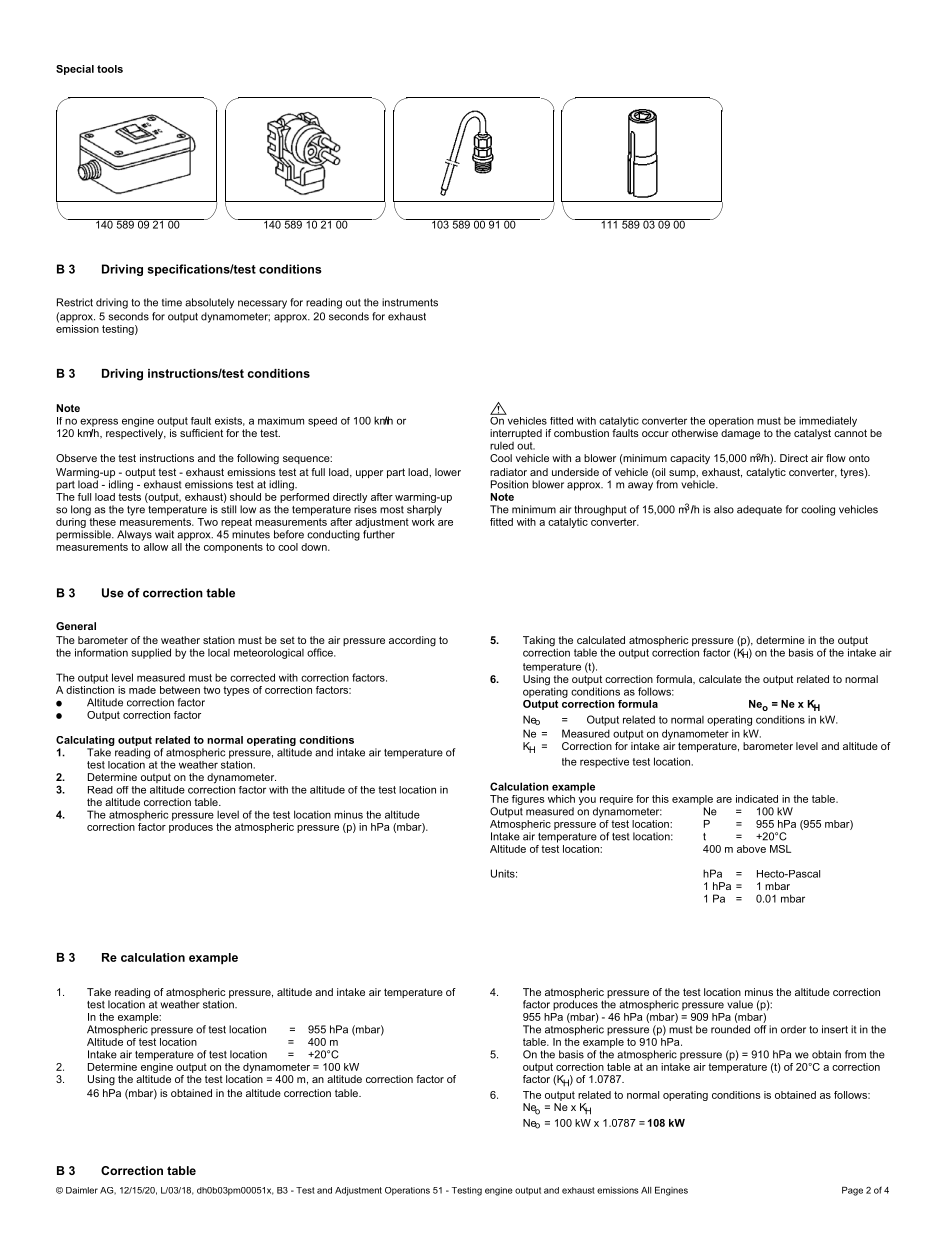 This screenshot has height=1233, width=952. Describe the element at coordinates (85, 741) in the screenshot. I see `Calculating` at that location.
